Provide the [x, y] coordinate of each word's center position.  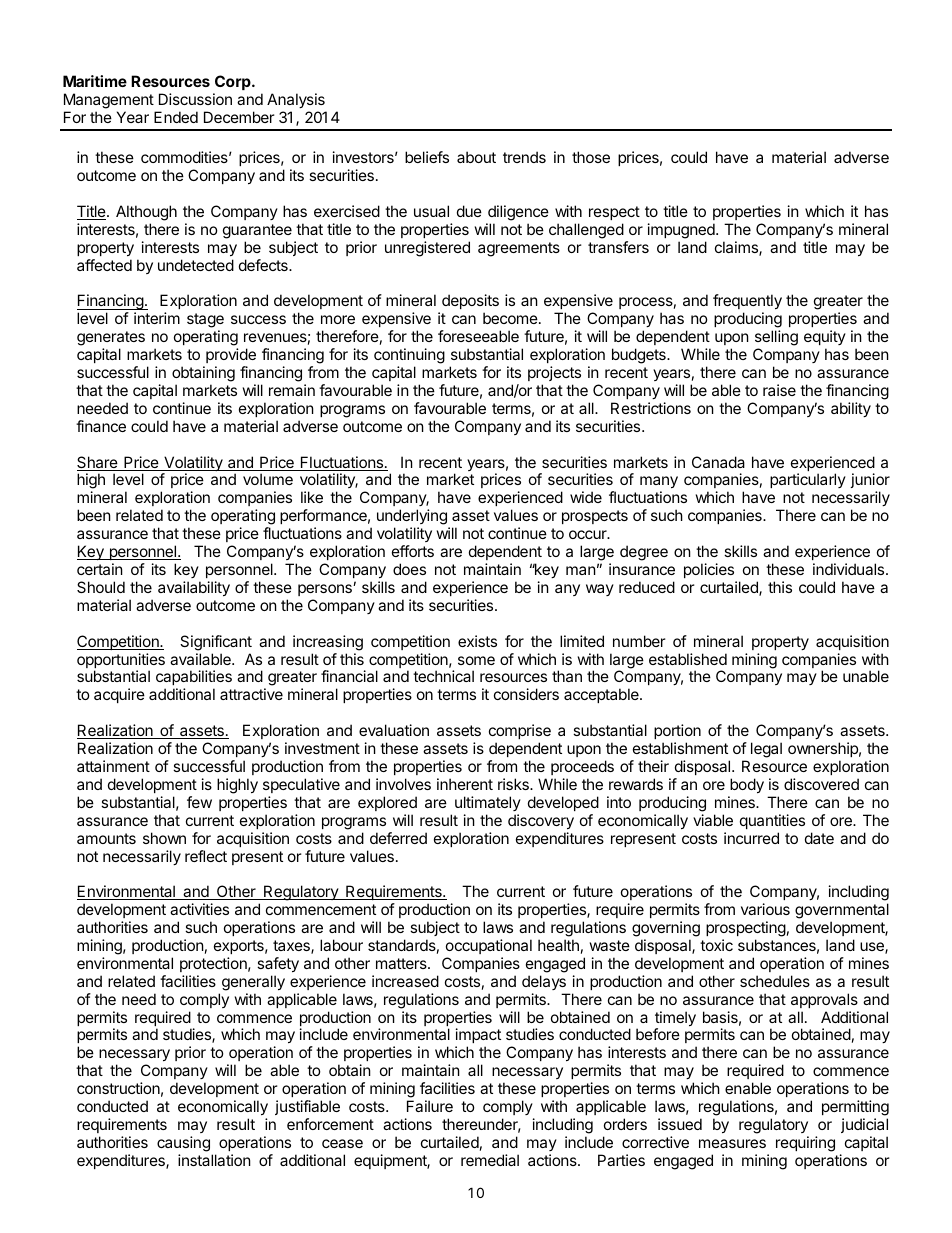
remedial [490, 1160]
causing [183, 1144]
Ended [176, 117]
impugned [682, 231]
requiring [805, 1144]
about [476, 157]
